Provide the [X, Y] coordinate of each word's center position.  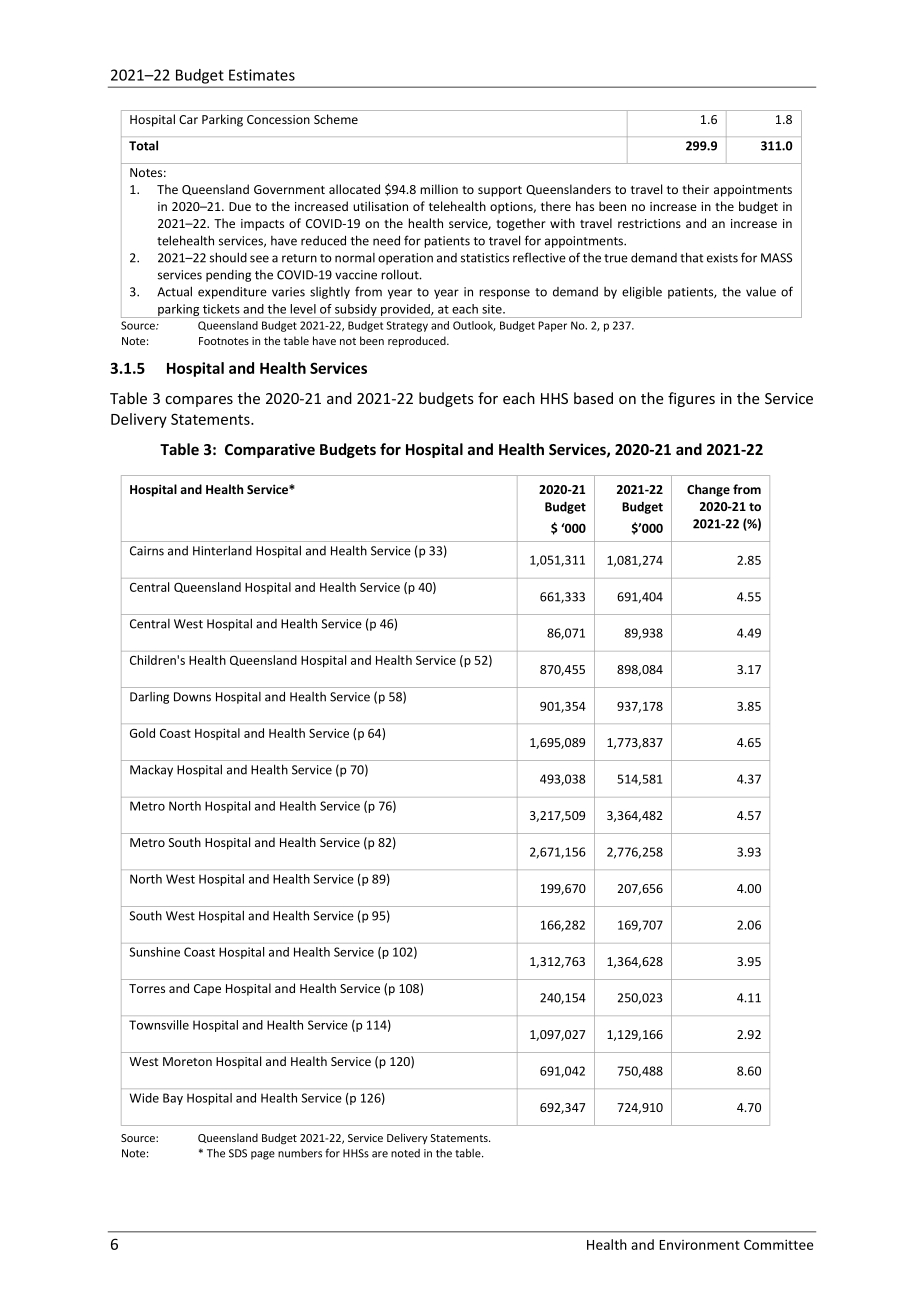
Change [708, 490]
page [263, 1155]
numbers [300, 1153]
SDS [238, 1153]
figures [691, 399]
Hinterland [222, 550]
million [439, 189]
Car [188, 119]
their [695, 189]
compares [199, 401]
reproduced [418, 341]
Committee [778, 1244]
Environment [699, 1245]
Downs [192, 697]
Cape [207, 990]
